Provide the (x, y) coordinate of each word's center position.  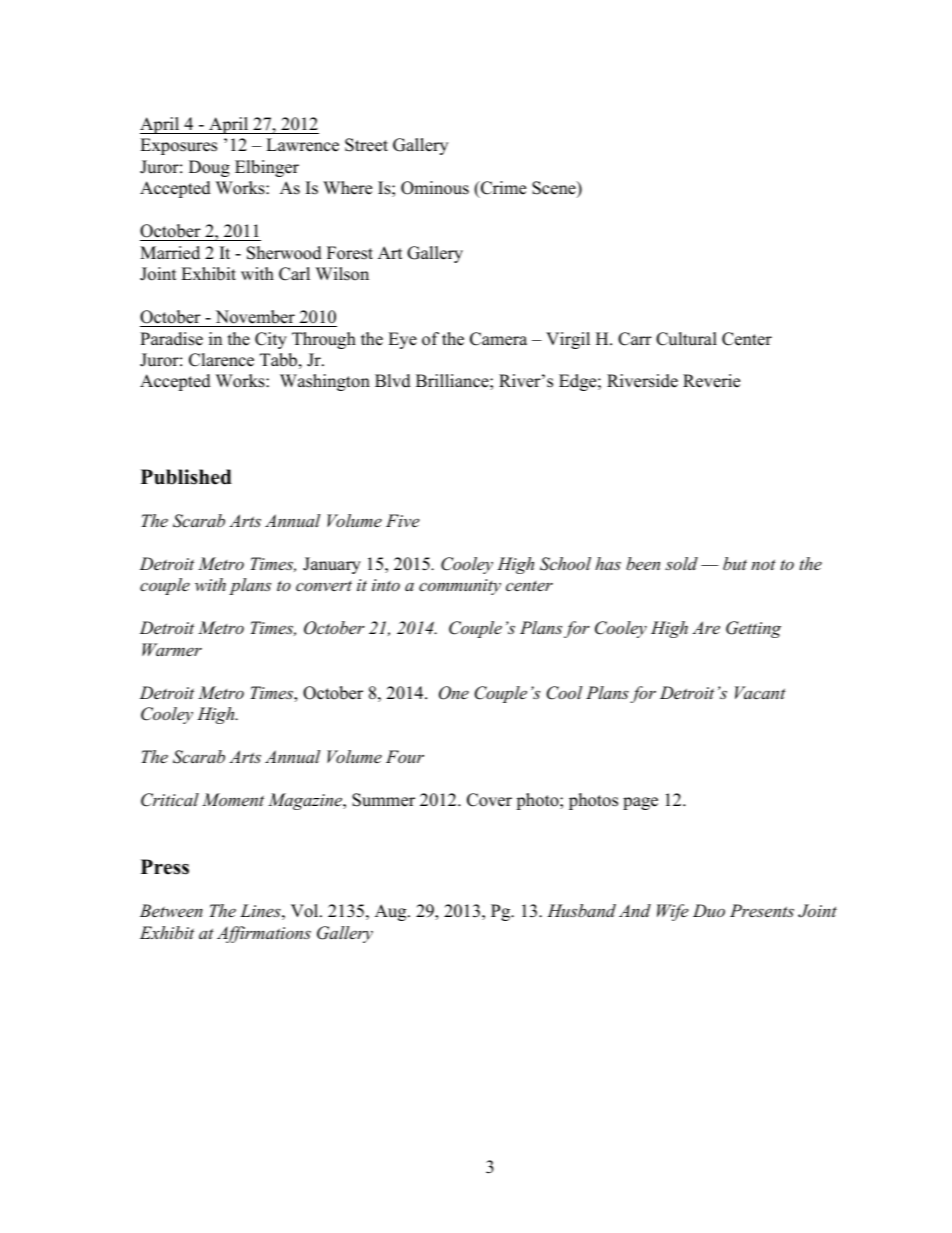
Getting (753, 629)
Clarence (221, 360)
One (454, 693)
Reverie (711, 381)
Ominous (435, 188)
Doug (209, 168)
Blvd (393, 381)
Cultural (686, 339)
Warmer (172, 649)
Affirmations (264, 934)
